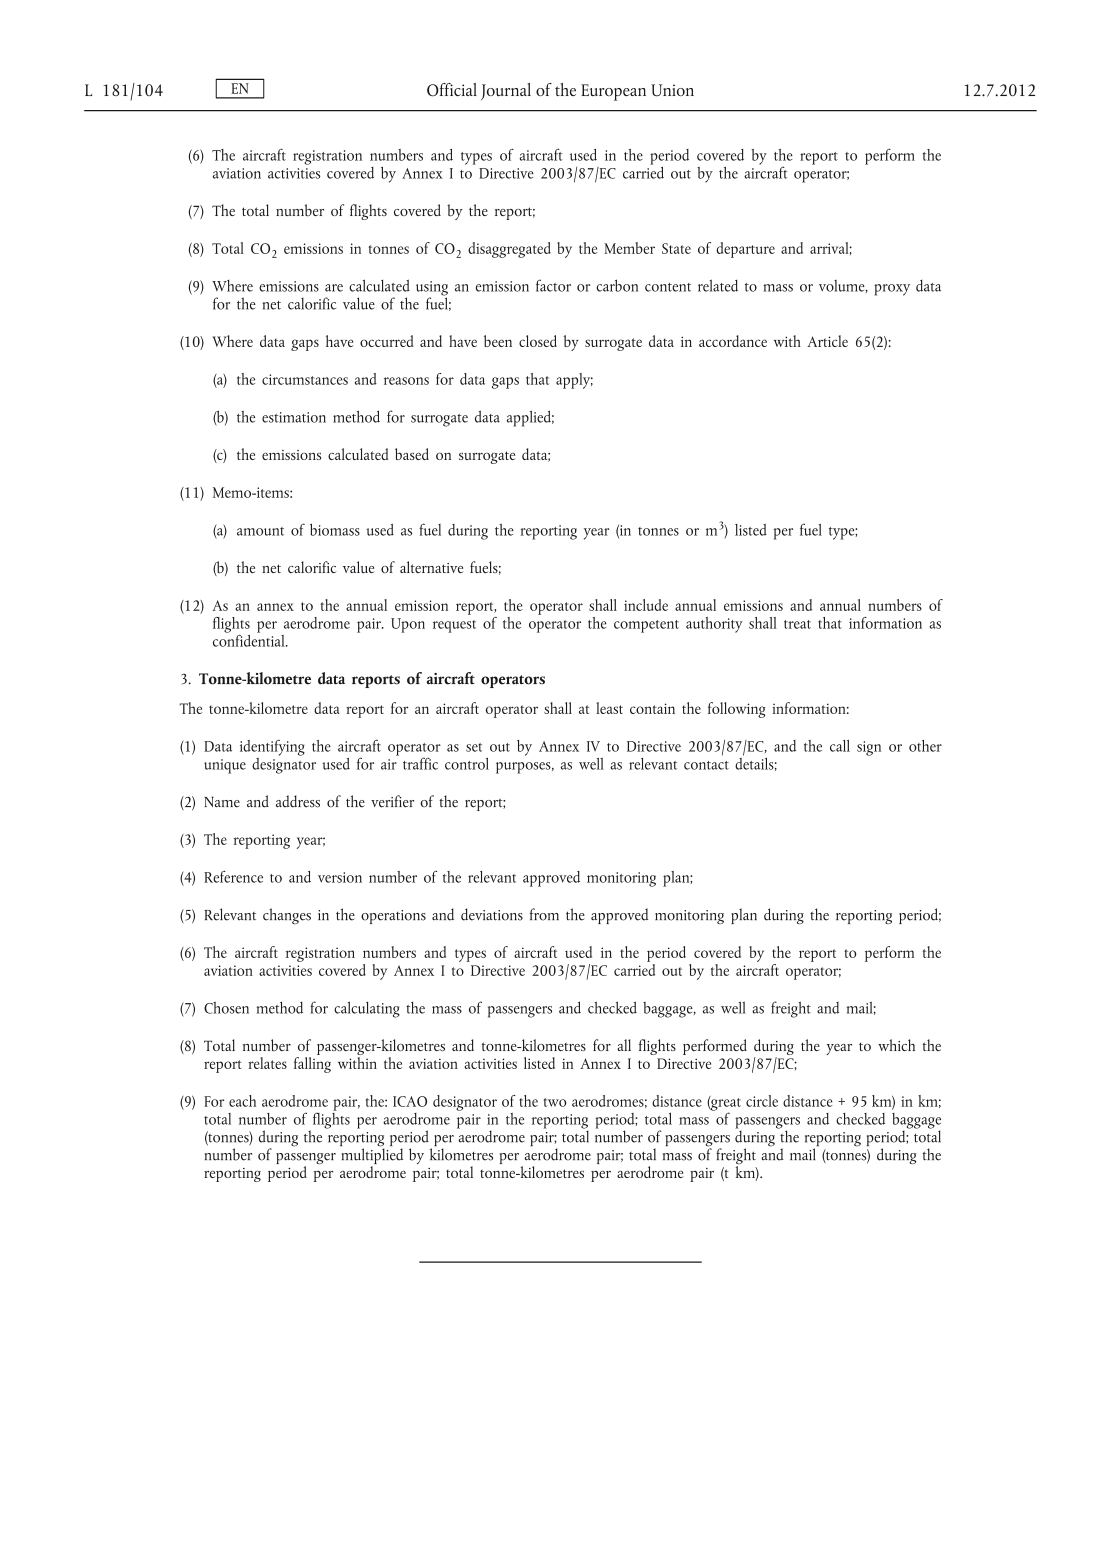 This document has height=1567, width=1108. What do you see at coordinates (672, 90) in the document?
I see `Union` at bounding box center [672, 90].
